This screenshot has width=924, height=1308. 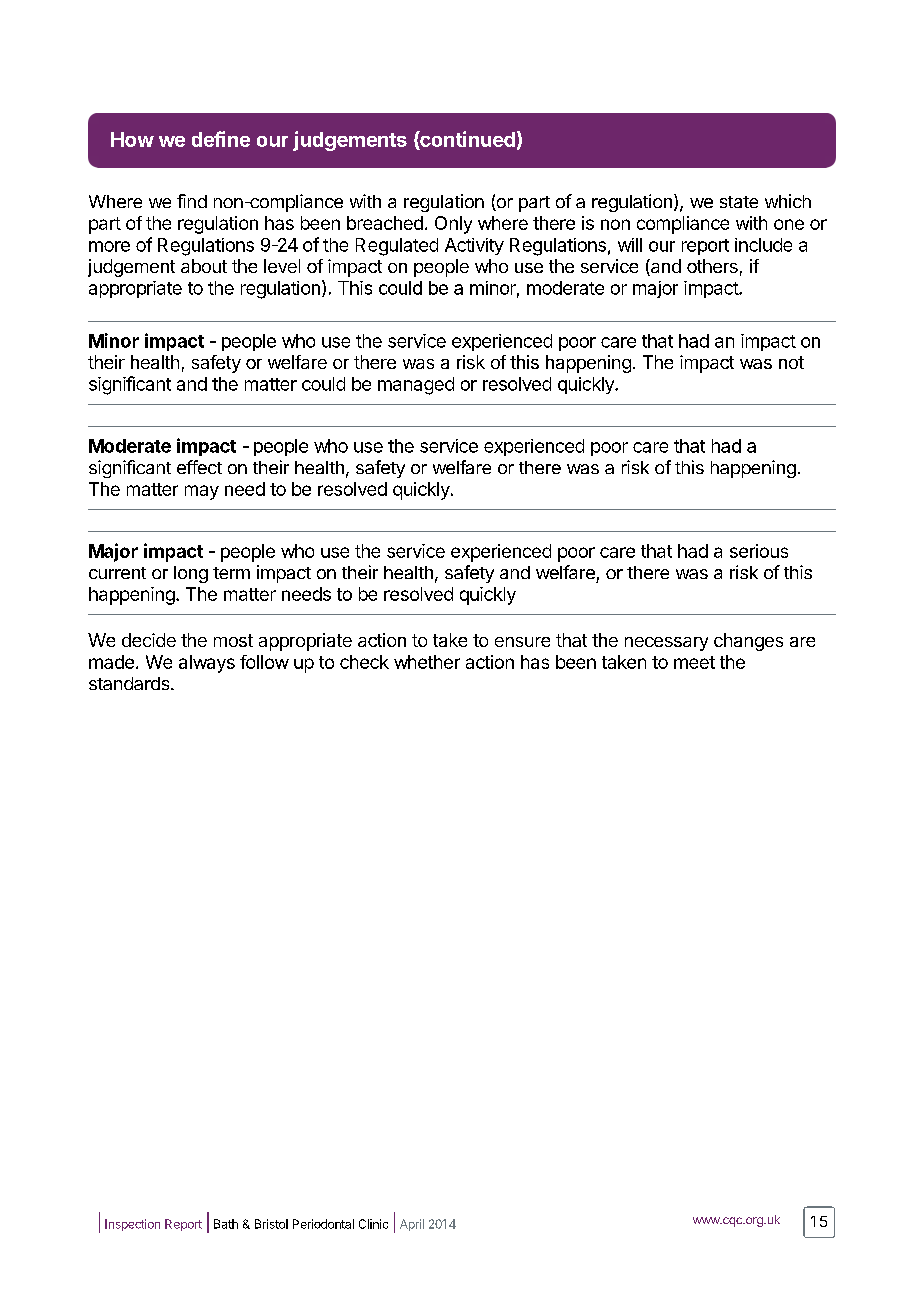 I want to click on Only, so click(x=453, y=225).
